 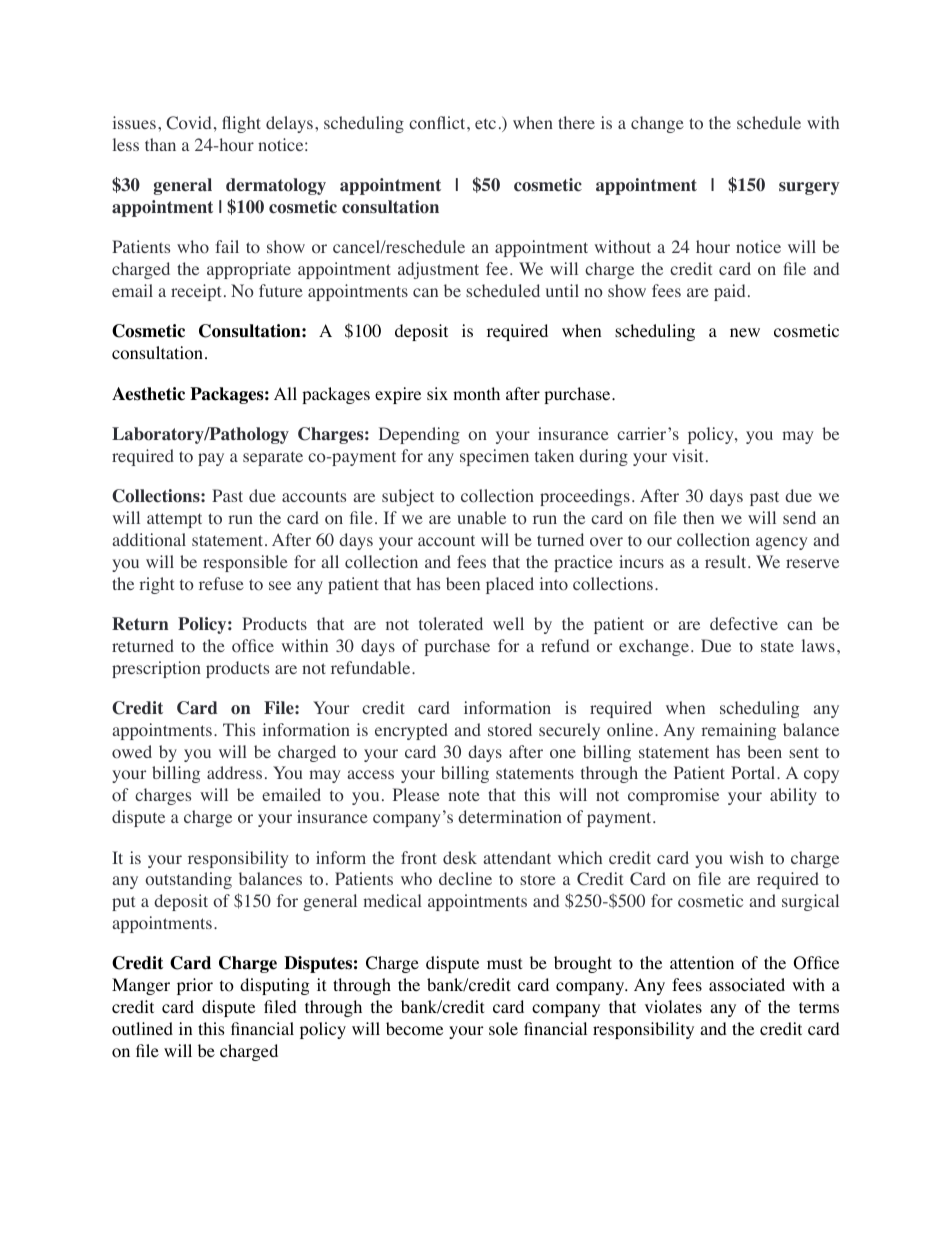 I want to click on etc, so click(x=485, y=123).
